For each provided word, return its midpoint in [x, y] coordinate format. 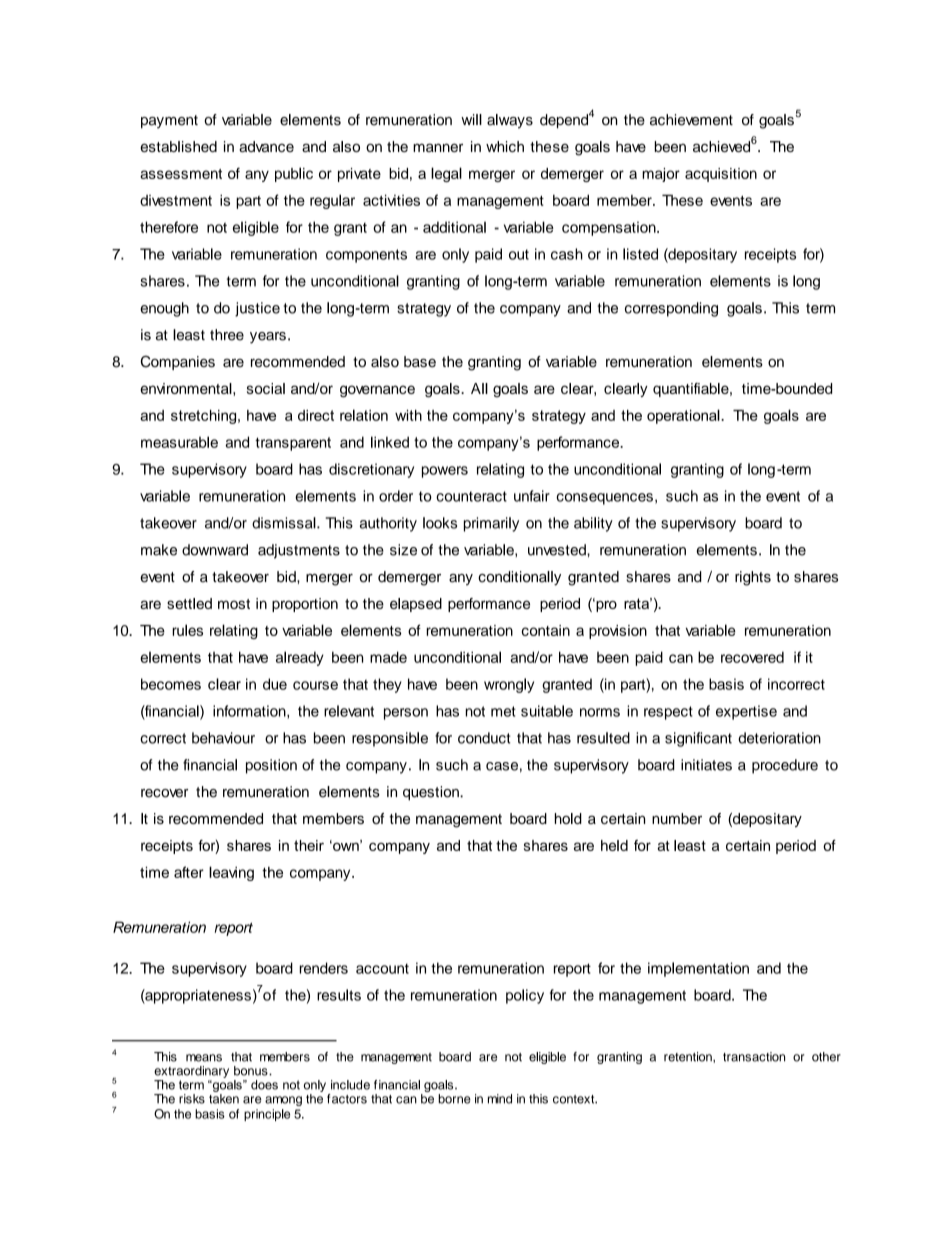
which [505, 146]
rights [753, 578]
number [677, 818]
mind [500, 1099]
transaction [754, 1057]
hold [568, 818]
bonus [252, 1071]
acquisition [721, 175]
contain [546, 630]
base [420, 361]
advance [266, 146]
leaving [231, 873]
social [266, 388]
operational [684, 416]
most [234, 604]
